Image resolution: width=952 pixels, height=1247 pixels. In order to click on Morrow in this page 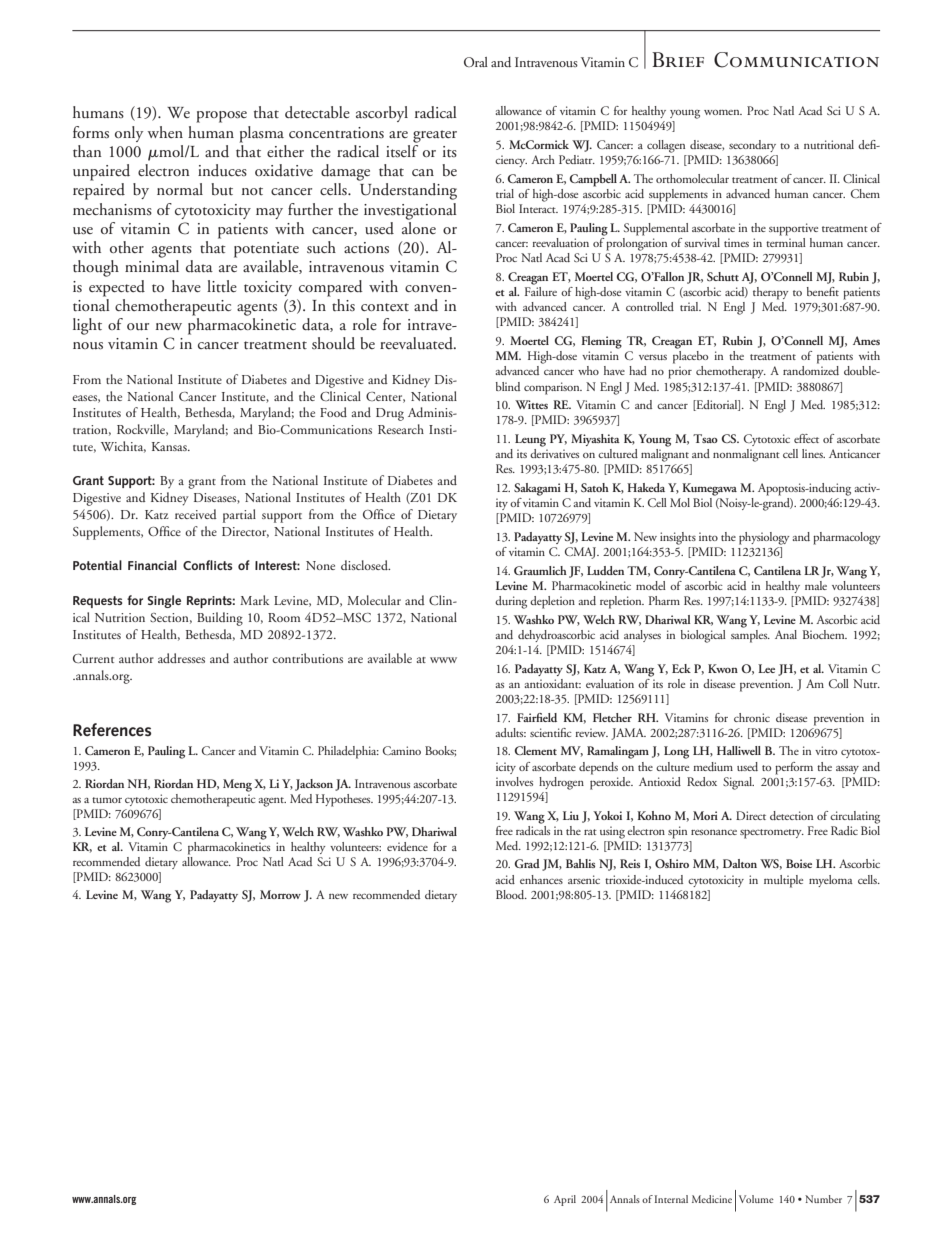, I will do `click(280, 894)`.
